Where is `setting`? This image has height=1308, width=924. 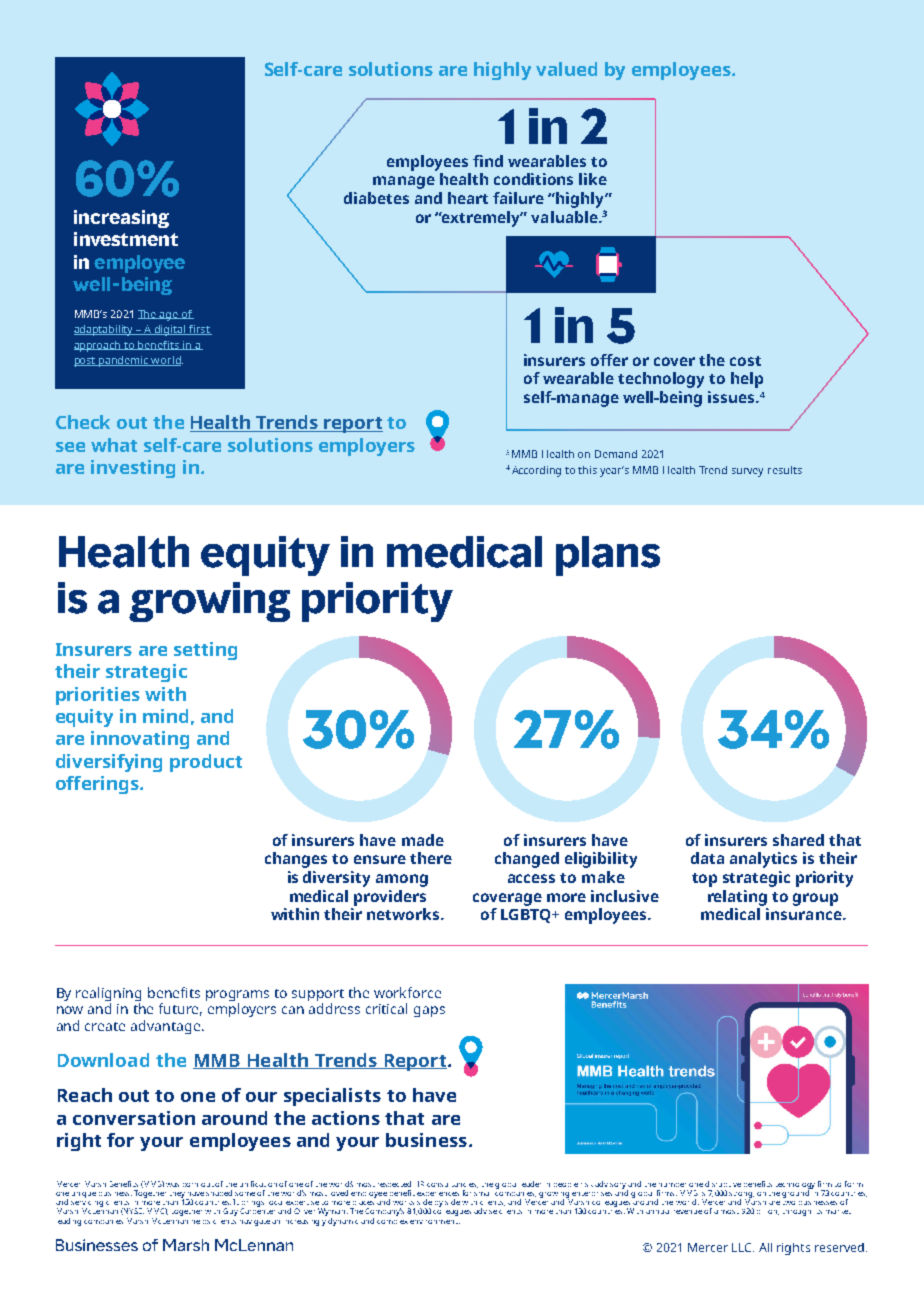 setting is located at coordinates (205, 651).
